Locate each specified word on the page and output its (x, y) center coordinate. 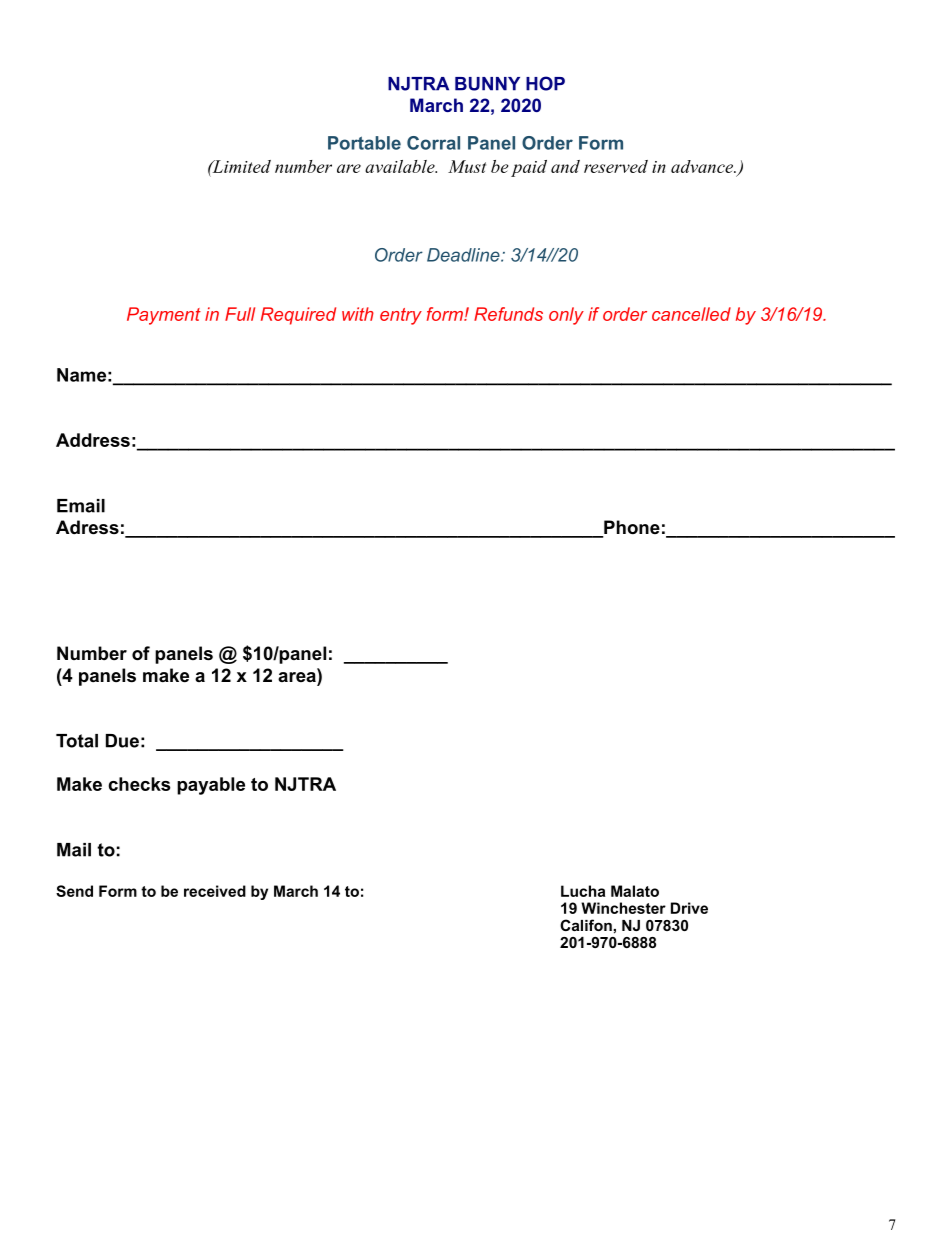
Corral (433, 143)
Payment (164, 316)
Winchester (623, 908)
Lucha (583, 891)
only (566, 316)
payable (211, 786)
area (298, 678)
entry (401, 316)
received (215, 891)
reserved (616, 166)
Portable (364, 143)
